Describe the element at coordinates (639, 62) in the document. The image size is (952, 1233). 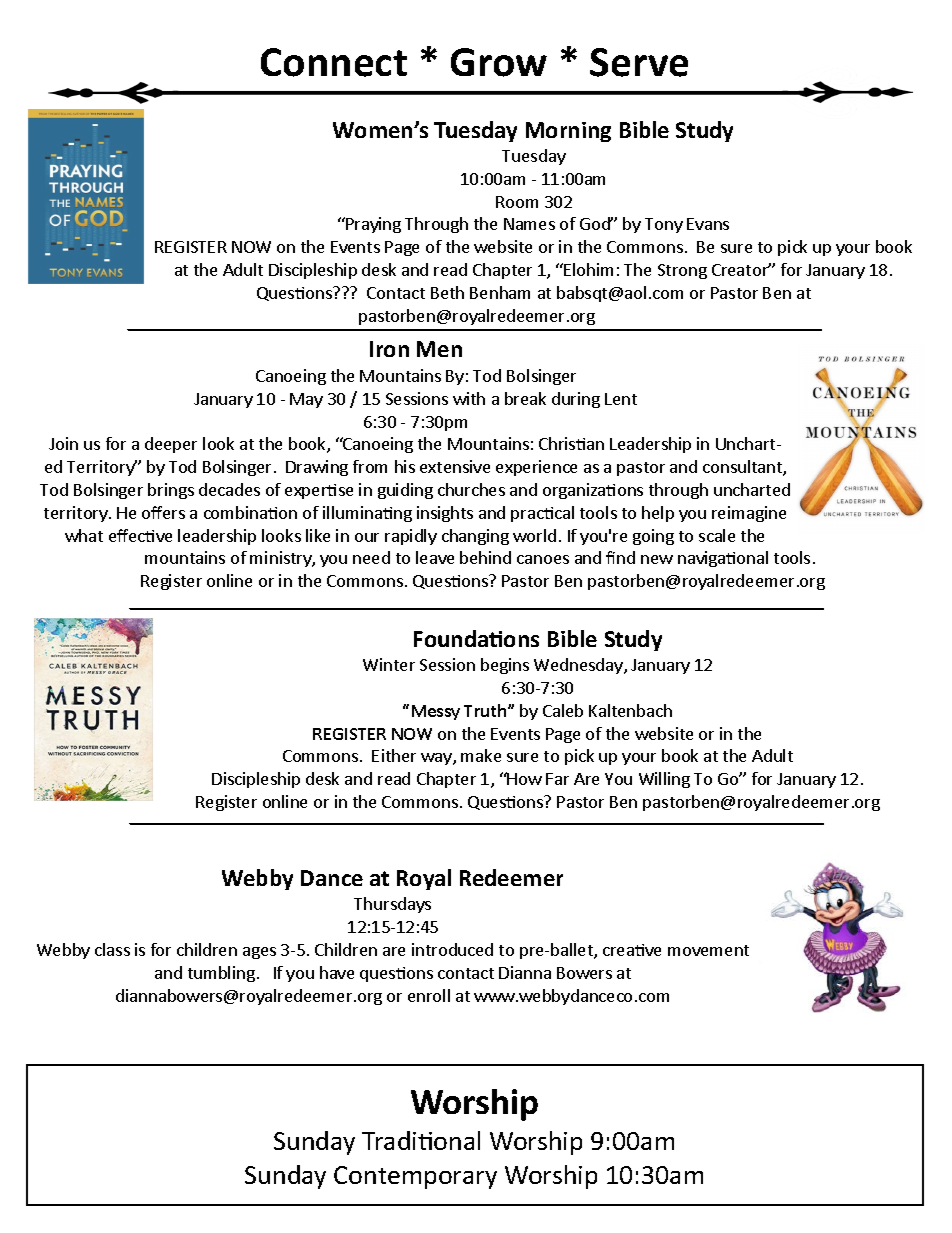
I see `Serve` at that location.
